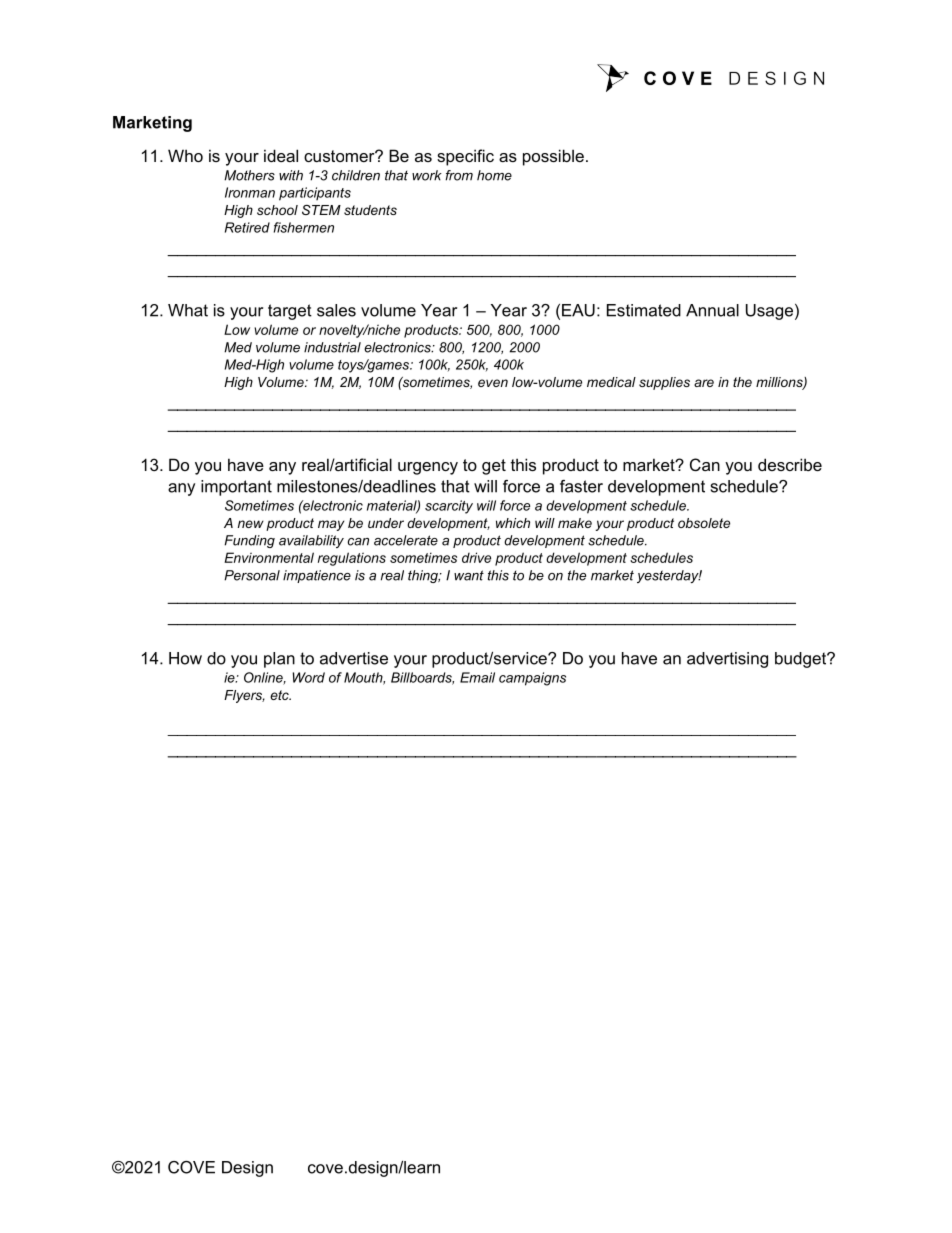 This screenshot has height=1233, width=952. What do you see at coordinates (704, 383) in the screenshot?
I see `are` at bounding box center [704, 383].
